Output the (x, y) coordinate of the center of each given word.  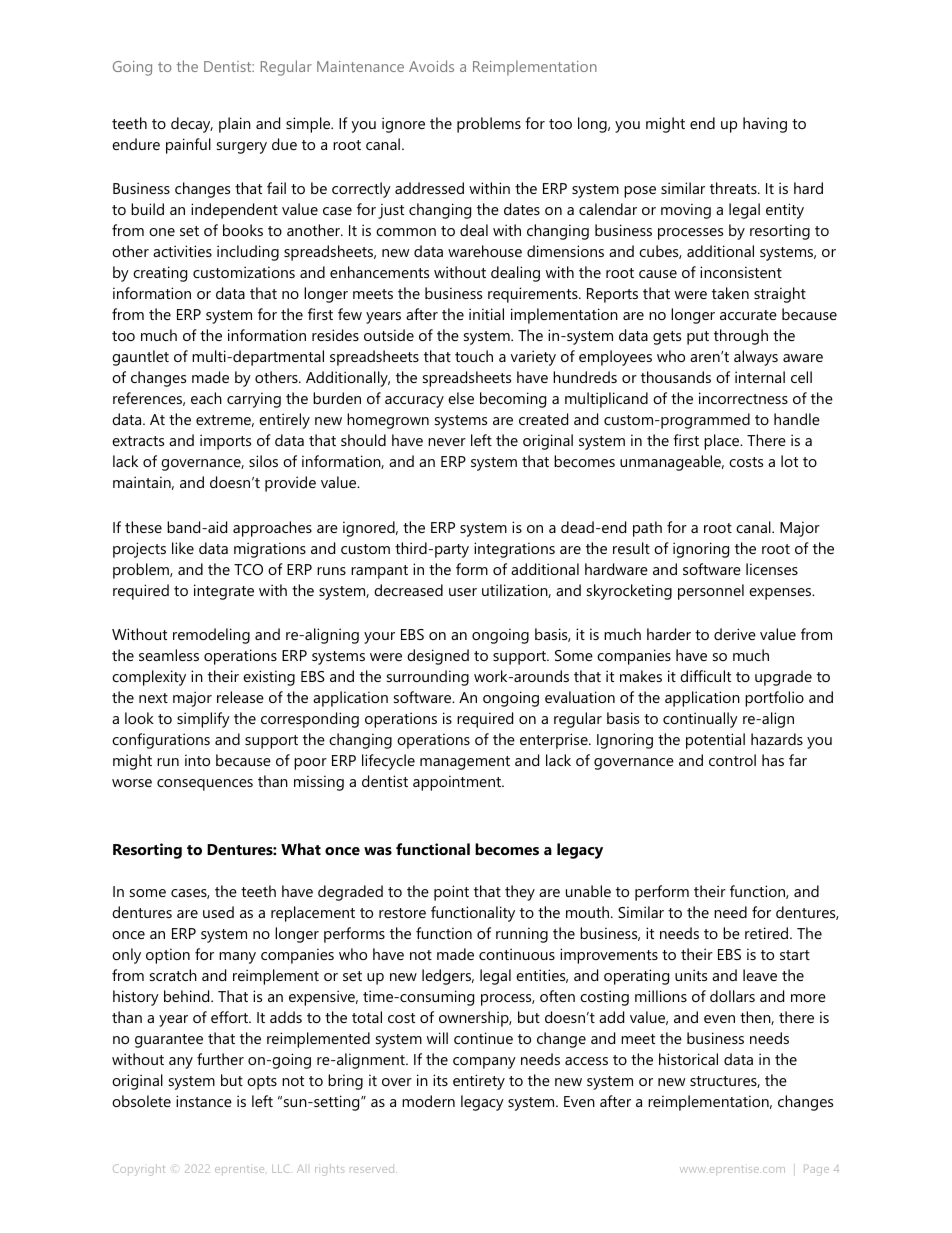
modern (428, 1101)
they (520, 893)
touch (474, 356)
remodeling (211, 636)
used (218, 912)
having (765, 125)
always (756, 358)
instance (204, 1101)
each (206, 398)
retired (768, 933)
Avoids (431, 66)
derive (735, 634)
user (463, 592)
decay (192, 125)
